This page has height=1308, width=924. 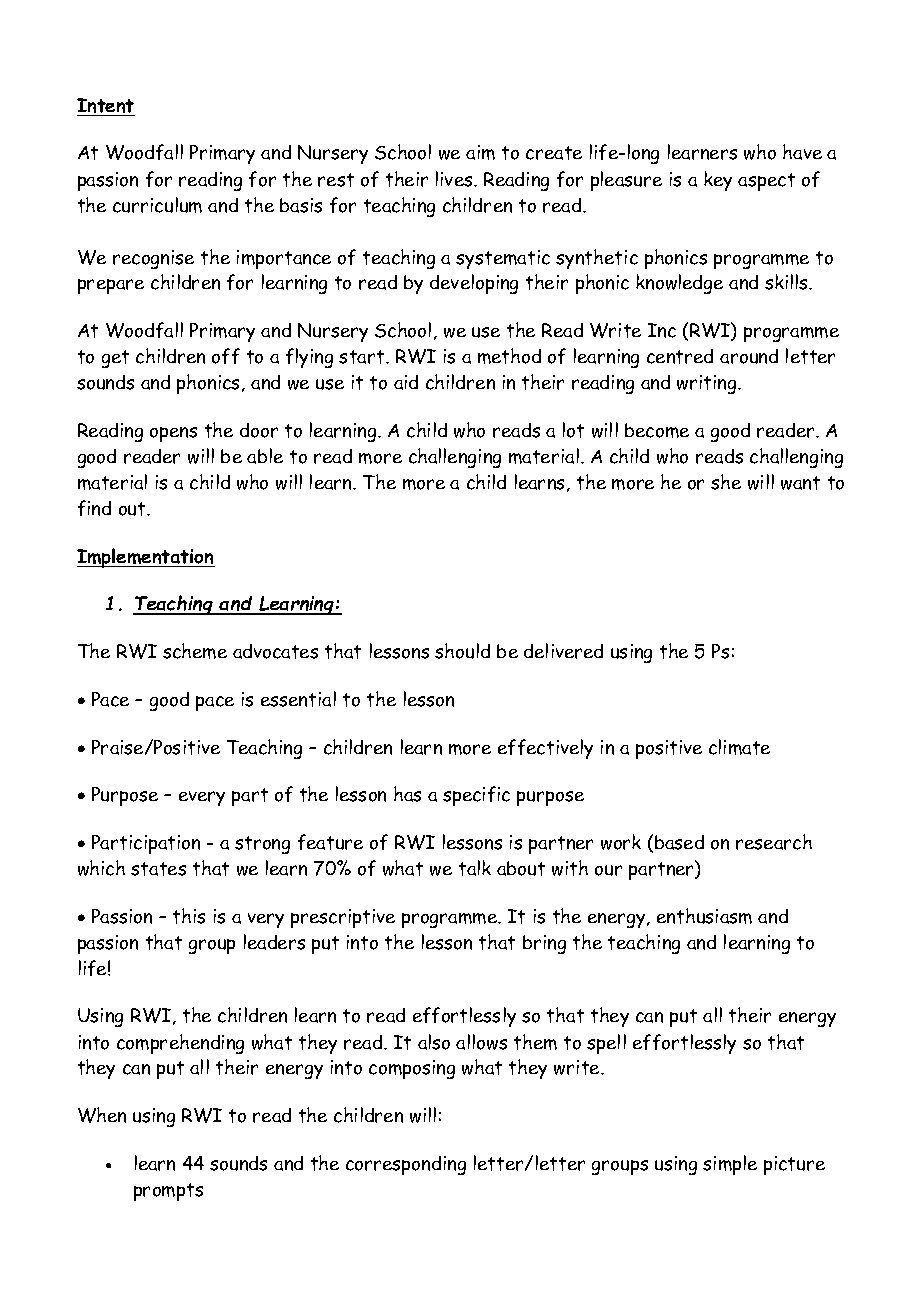 What do you see at coordinates (480, 152) in the page?
I see `aim` at bounding box center [480, 152].
